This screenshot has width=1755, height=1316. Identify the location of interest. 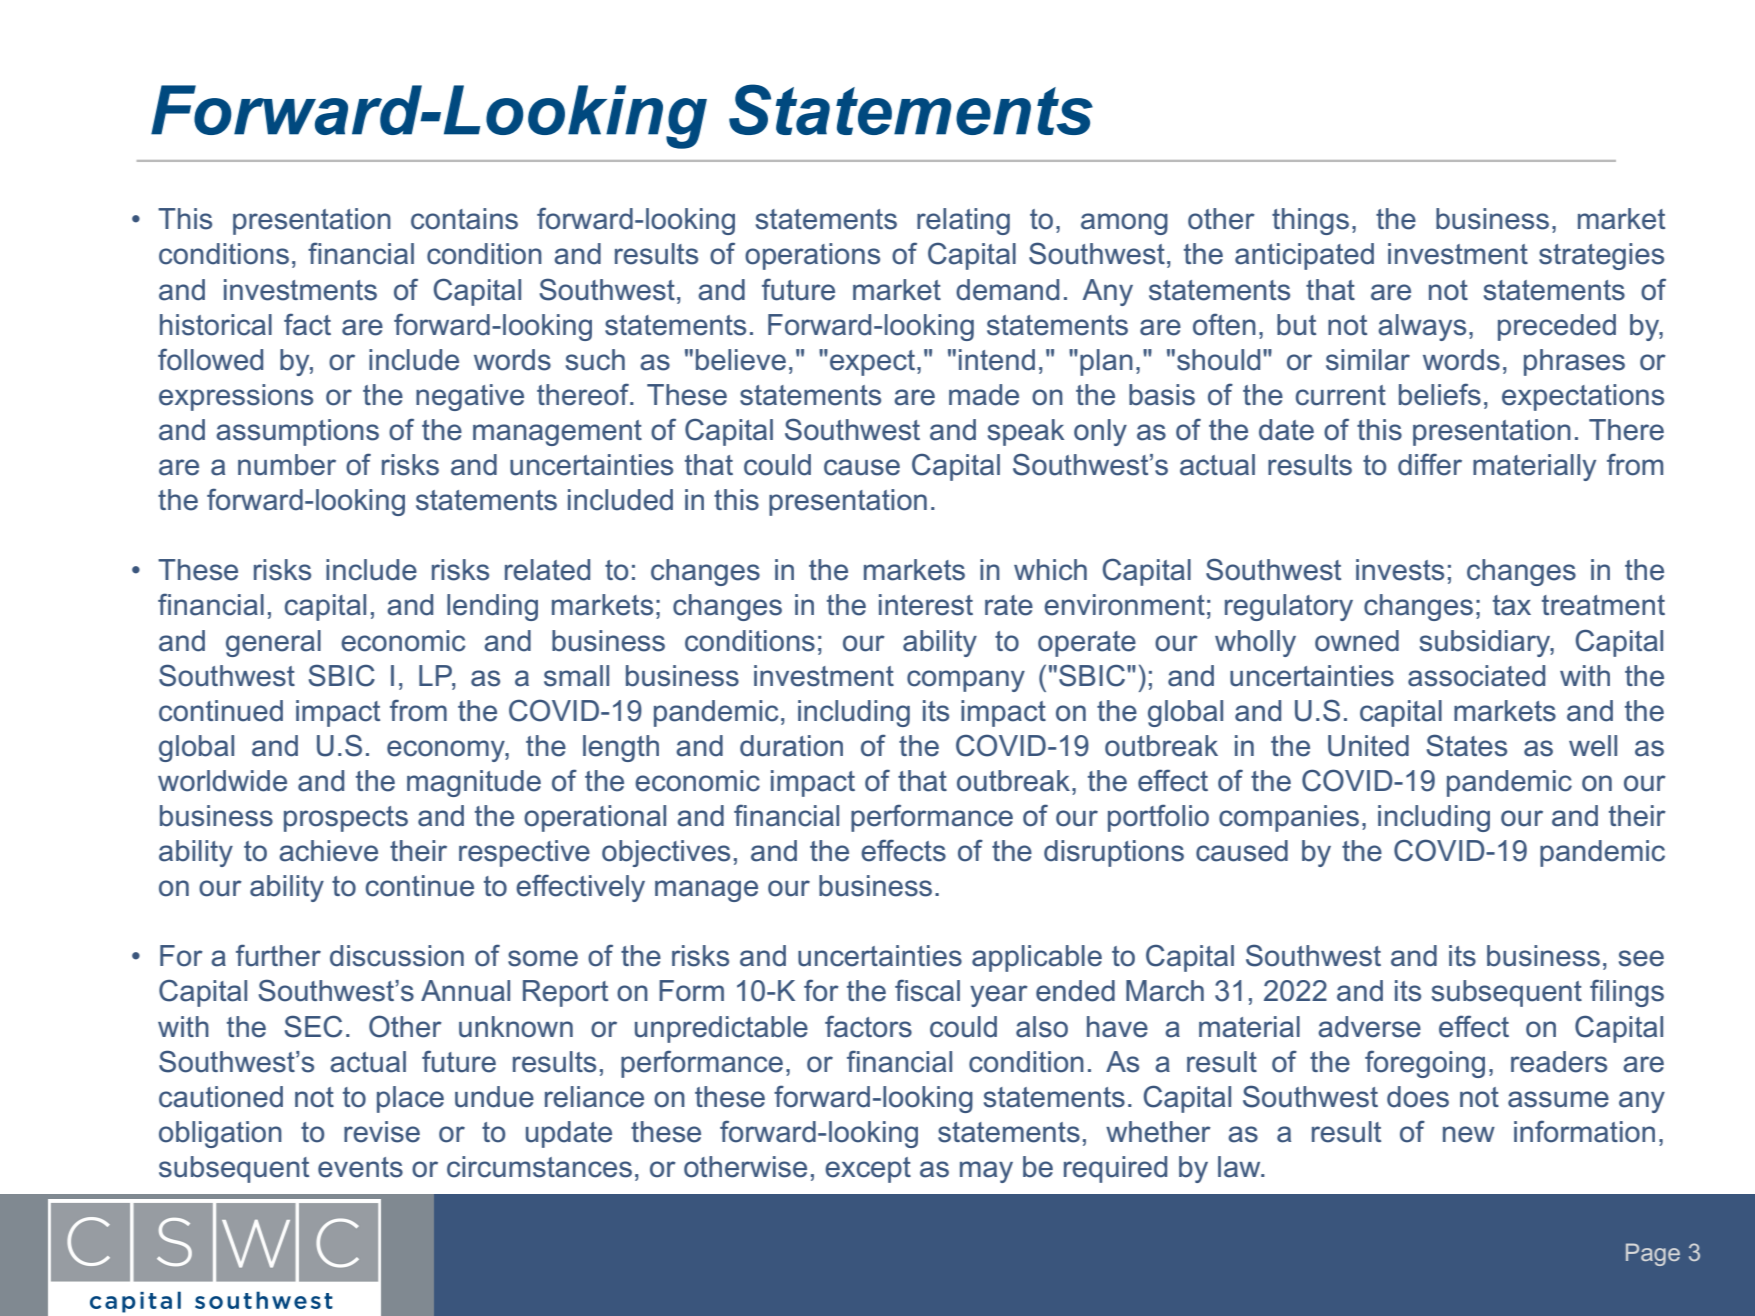
(926, 605).
